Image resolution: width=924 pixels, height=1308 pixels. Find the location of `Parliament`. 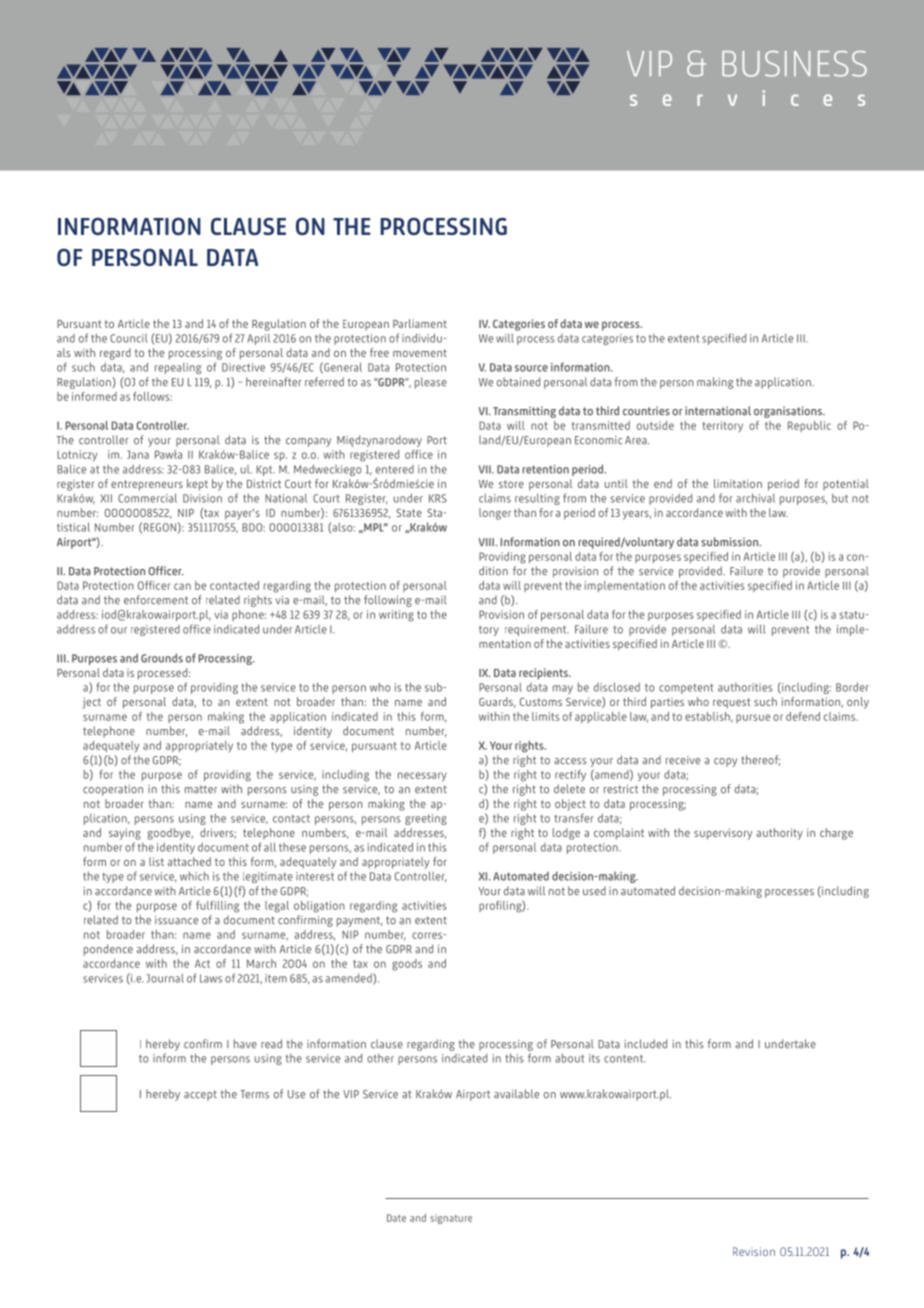

Parliament is located at coordinates (420, 323).
